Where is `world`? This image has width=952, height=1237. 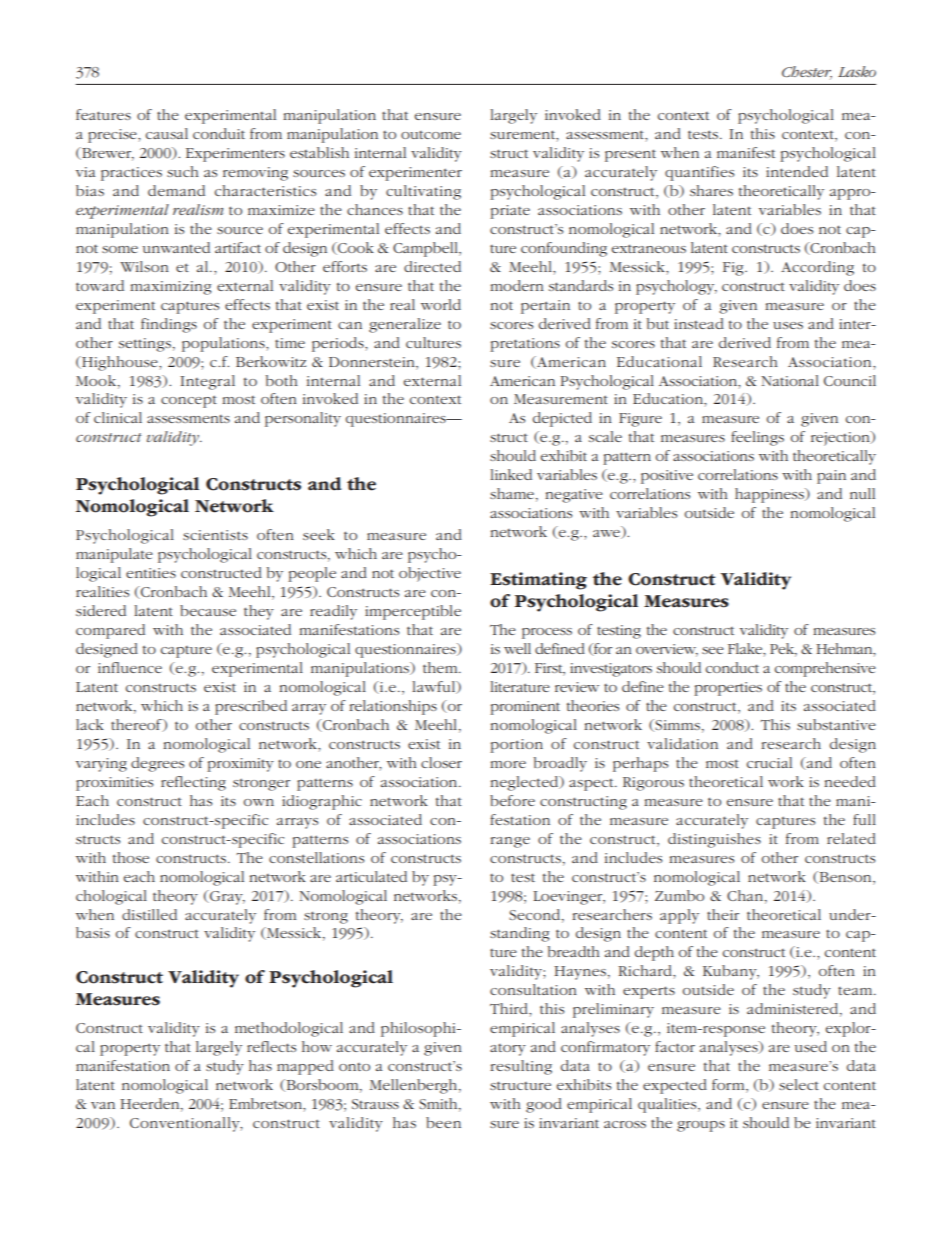 world is located at coordinates (441, 304).
